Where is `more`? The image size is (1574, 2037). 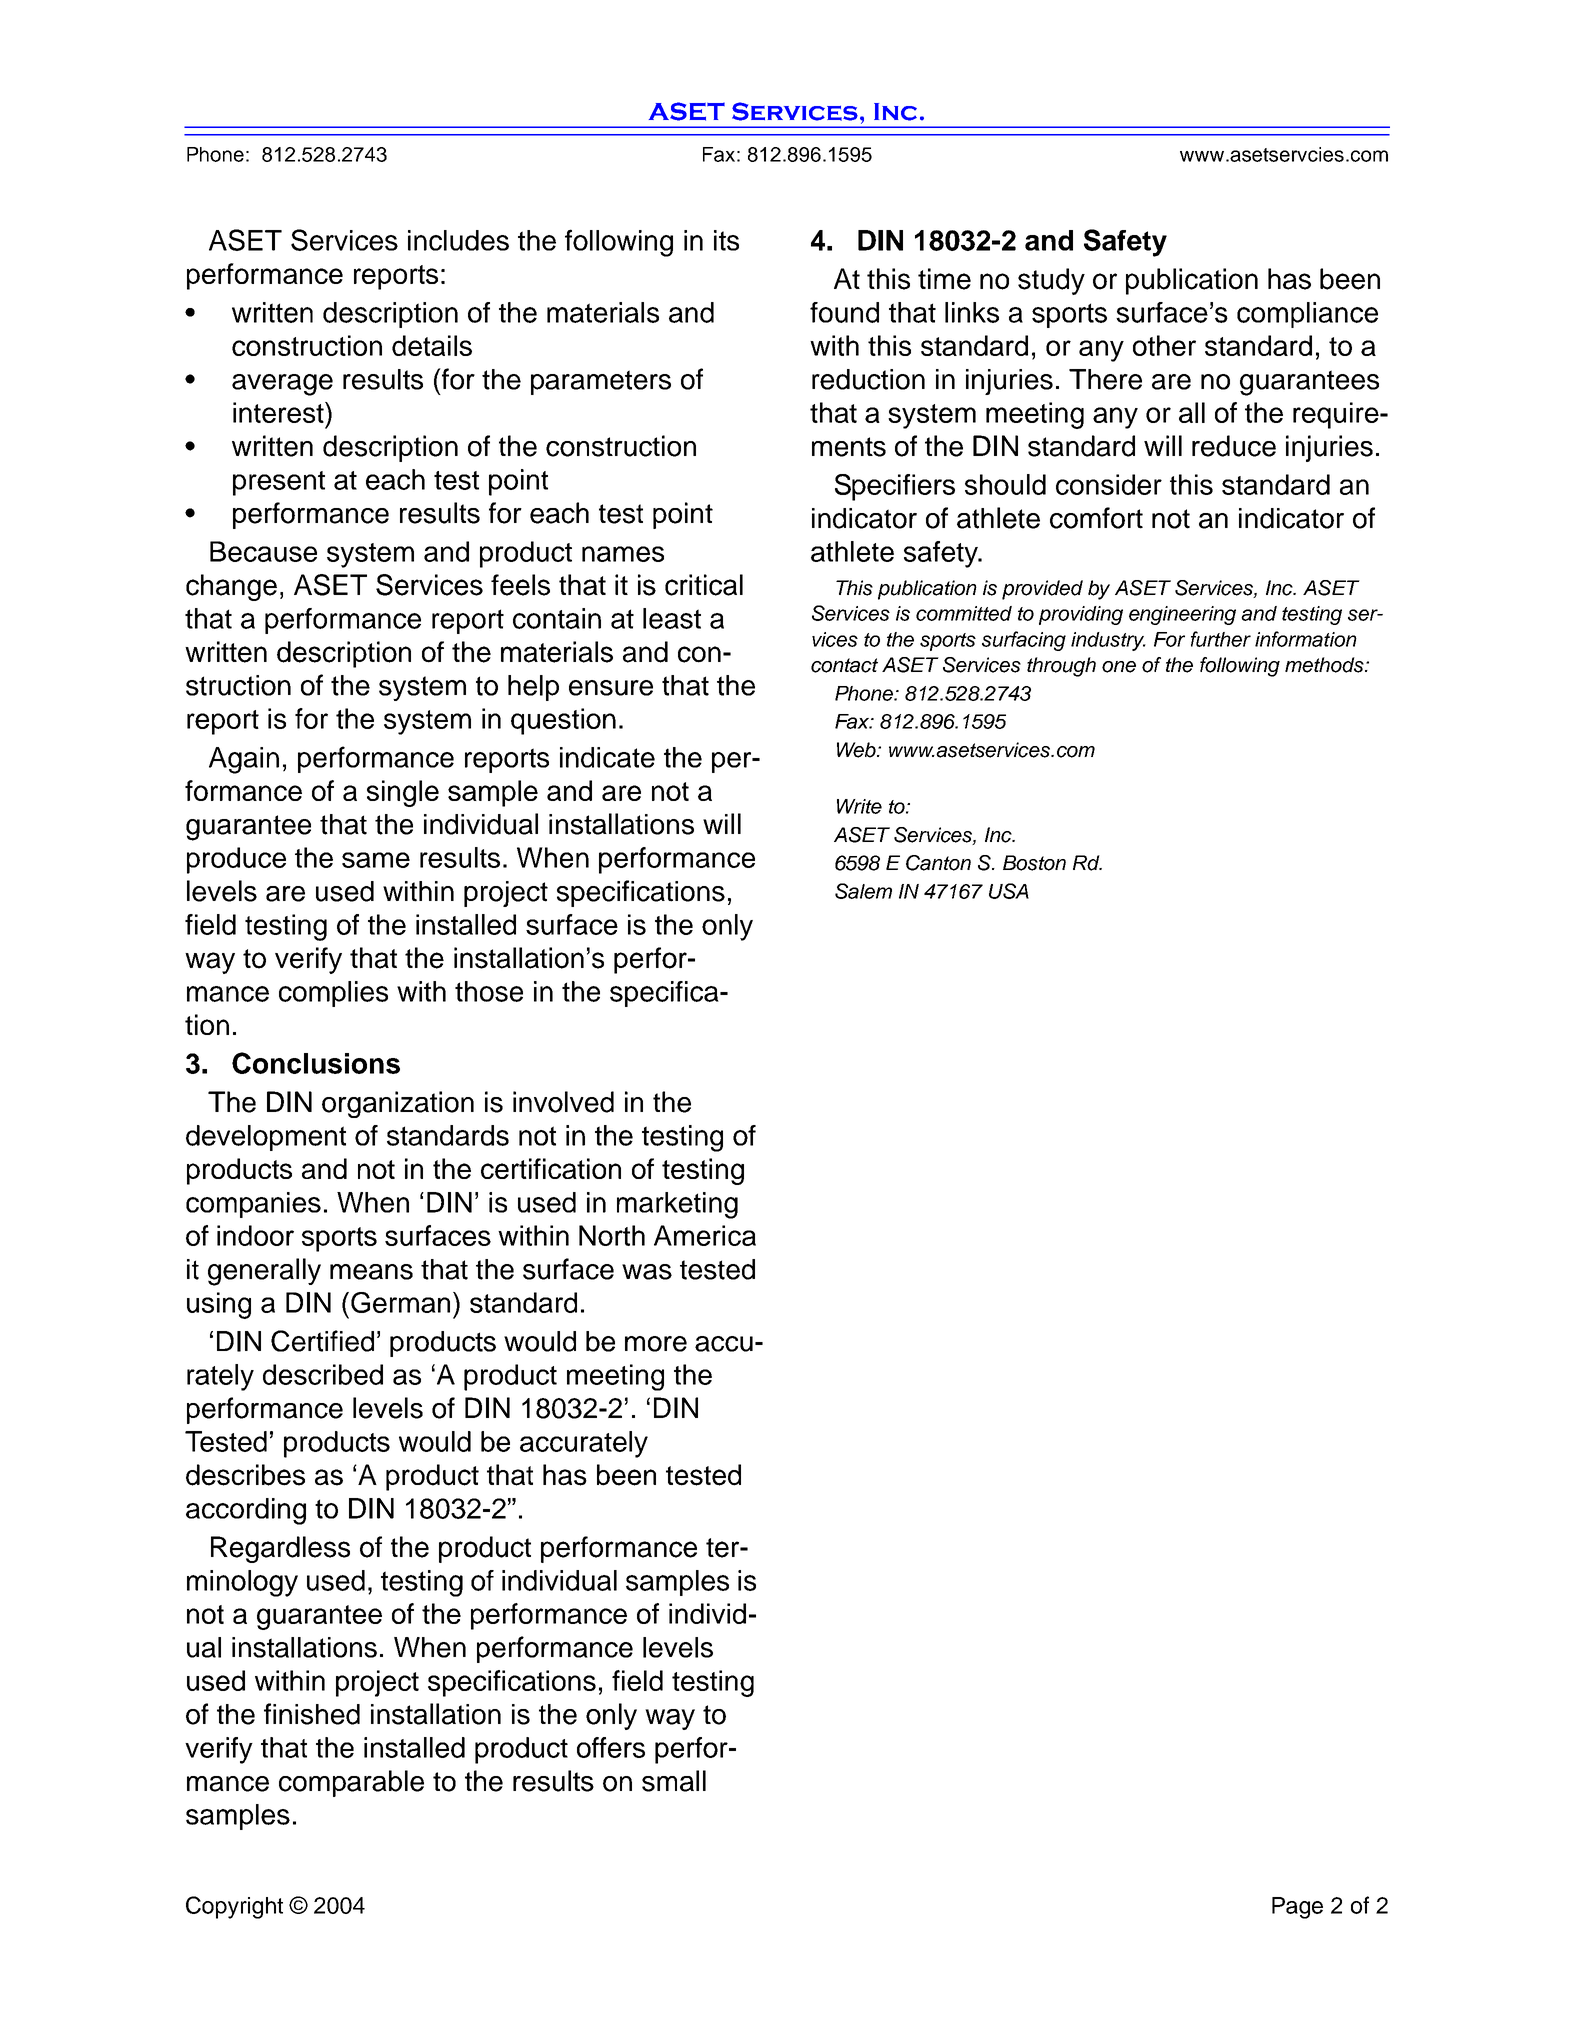 more is located at coordinates (656, 1344).
